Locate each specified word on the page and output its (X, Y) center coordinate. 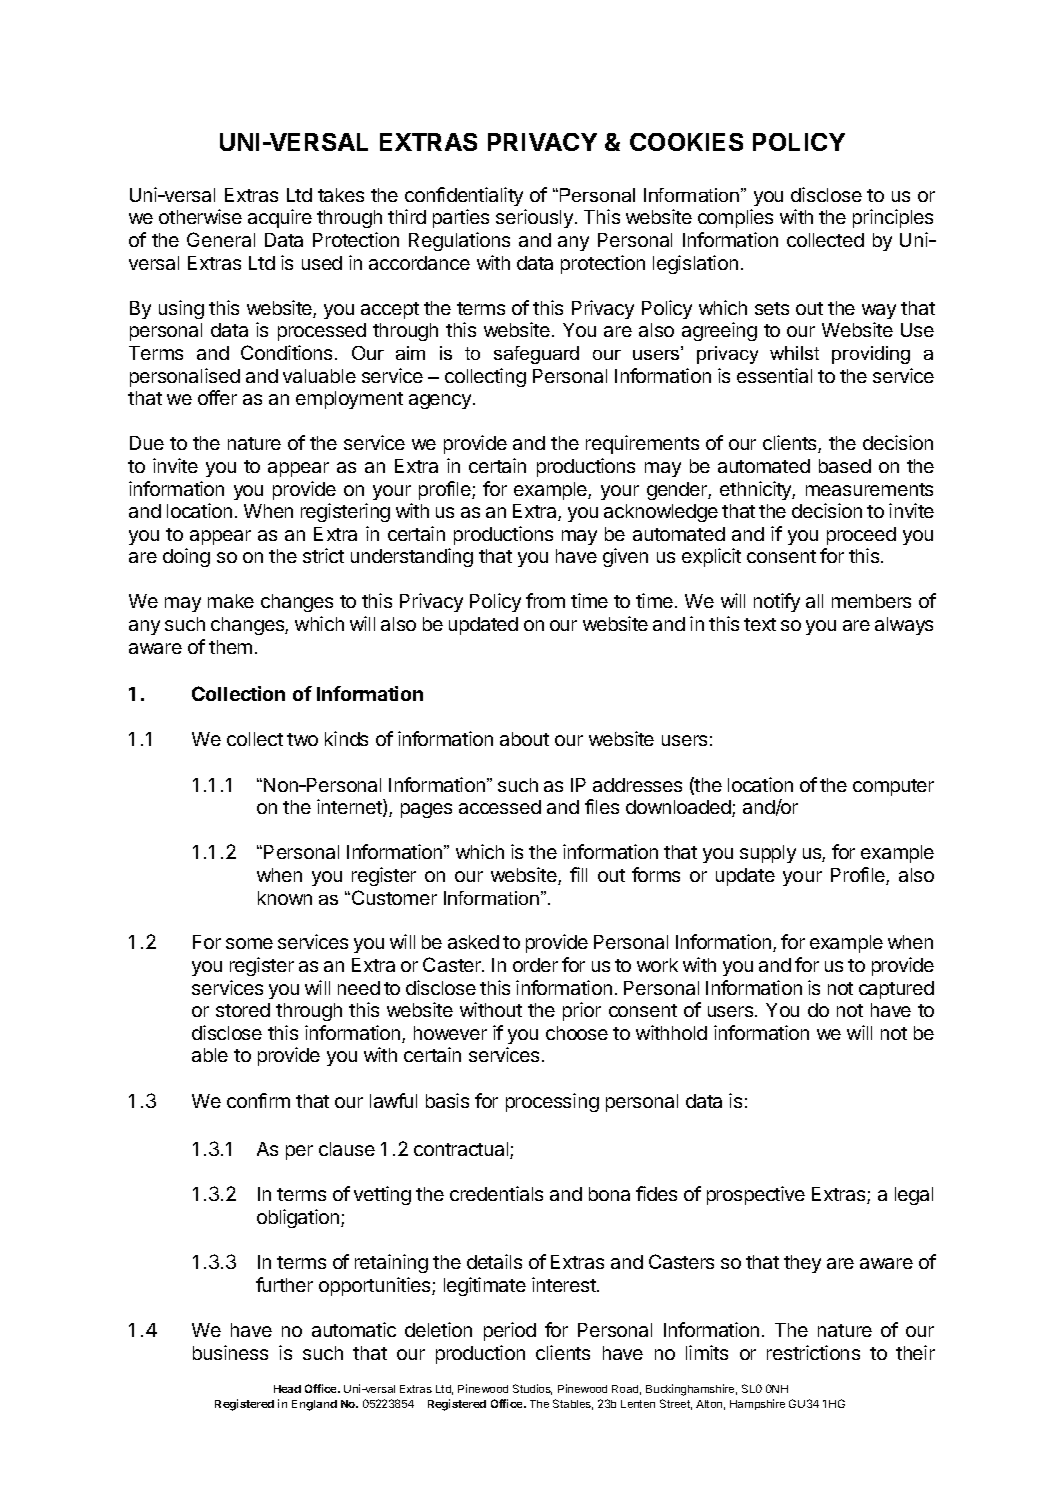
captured (896, 990)
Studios (532, 1389)
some (249, 943)
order (535, 965)
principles (893, 218)
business (230, 1352)
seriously (534, 218)
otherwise (200, 216)
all (814, 601)
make (231, 601)
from (545, 600)
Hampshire (757, 1404)
